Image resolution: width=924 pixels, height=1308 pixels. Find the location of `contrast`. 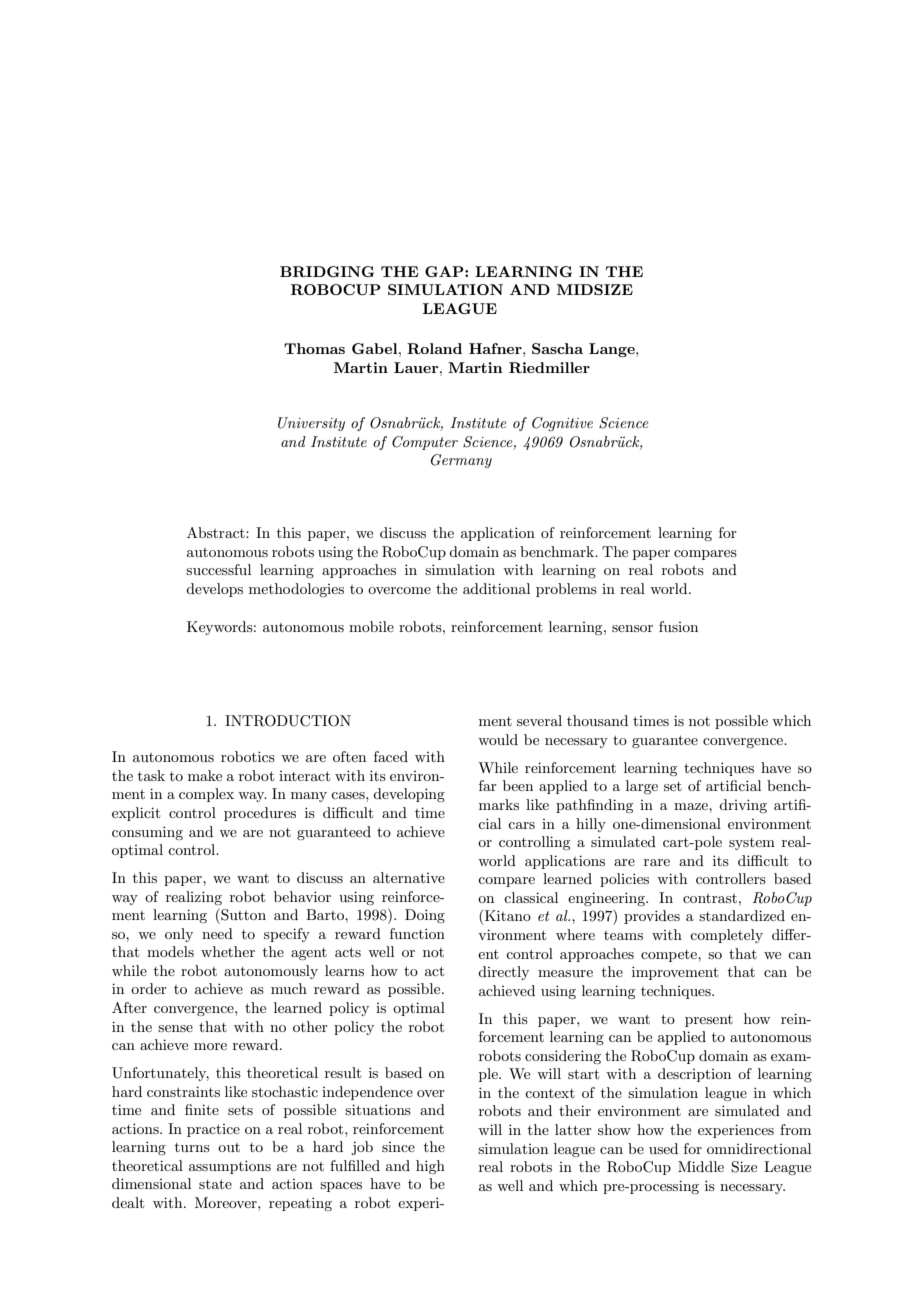

contrast is located at coordinates (710, 898).
